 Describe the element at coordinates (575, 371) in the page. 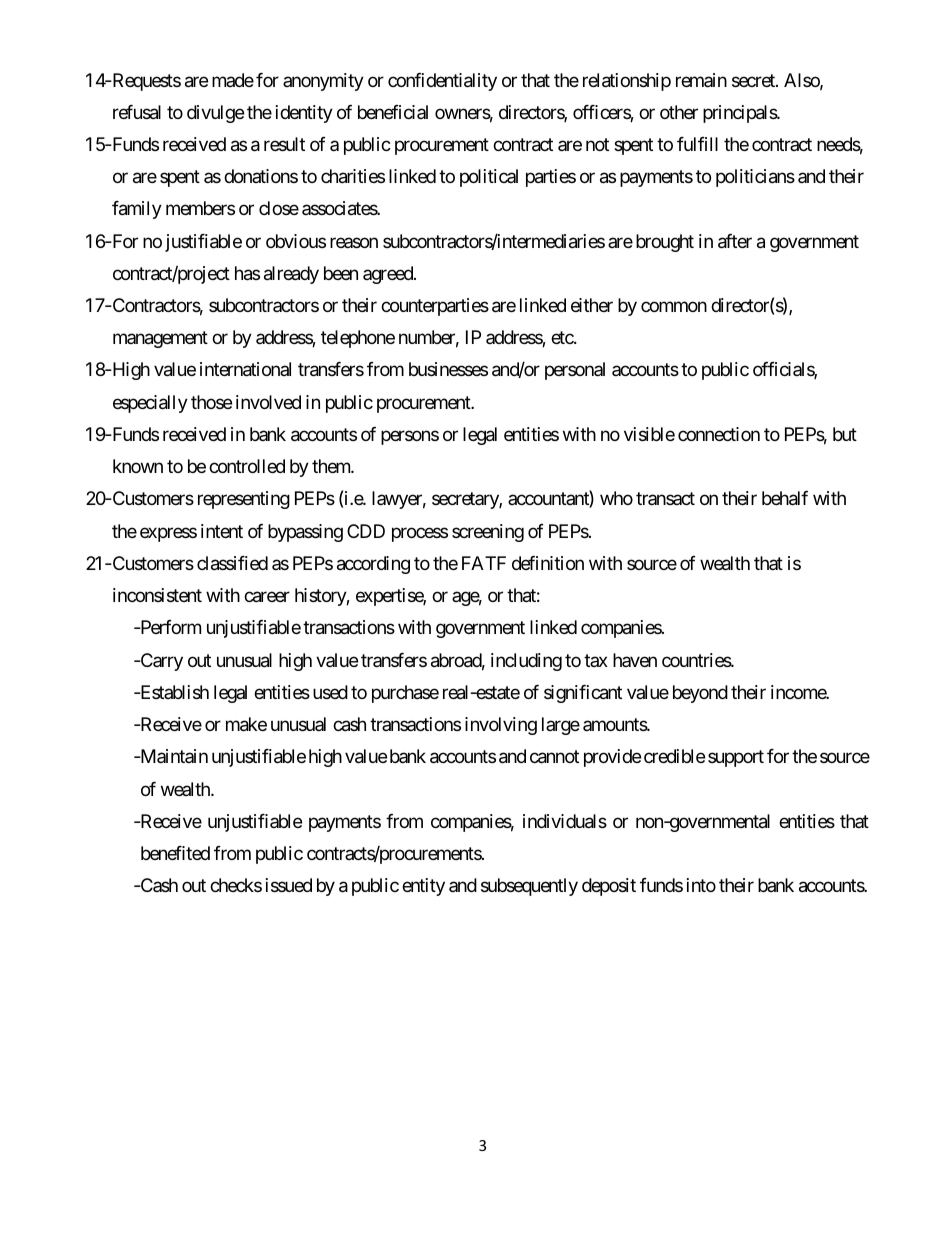

I see `personal` at that location.
